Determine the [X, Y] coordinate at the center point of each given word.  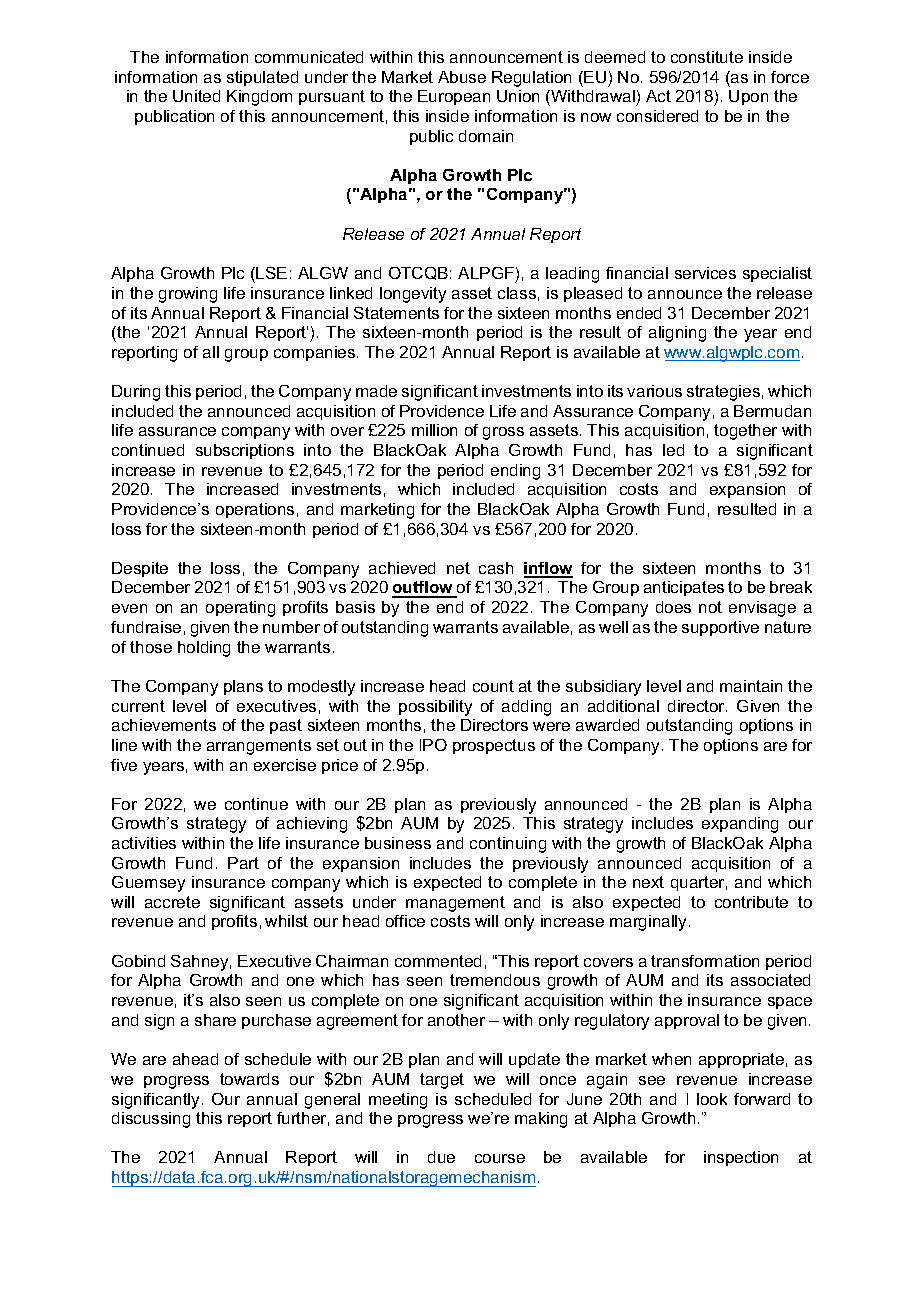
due [441, 1157]
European [454, 97]
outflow [424, 589]
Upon [748, 97]
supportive [720, 628]
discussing [151, 1120]
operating [240, 609]
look [712, 1099]
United [196, 96]
